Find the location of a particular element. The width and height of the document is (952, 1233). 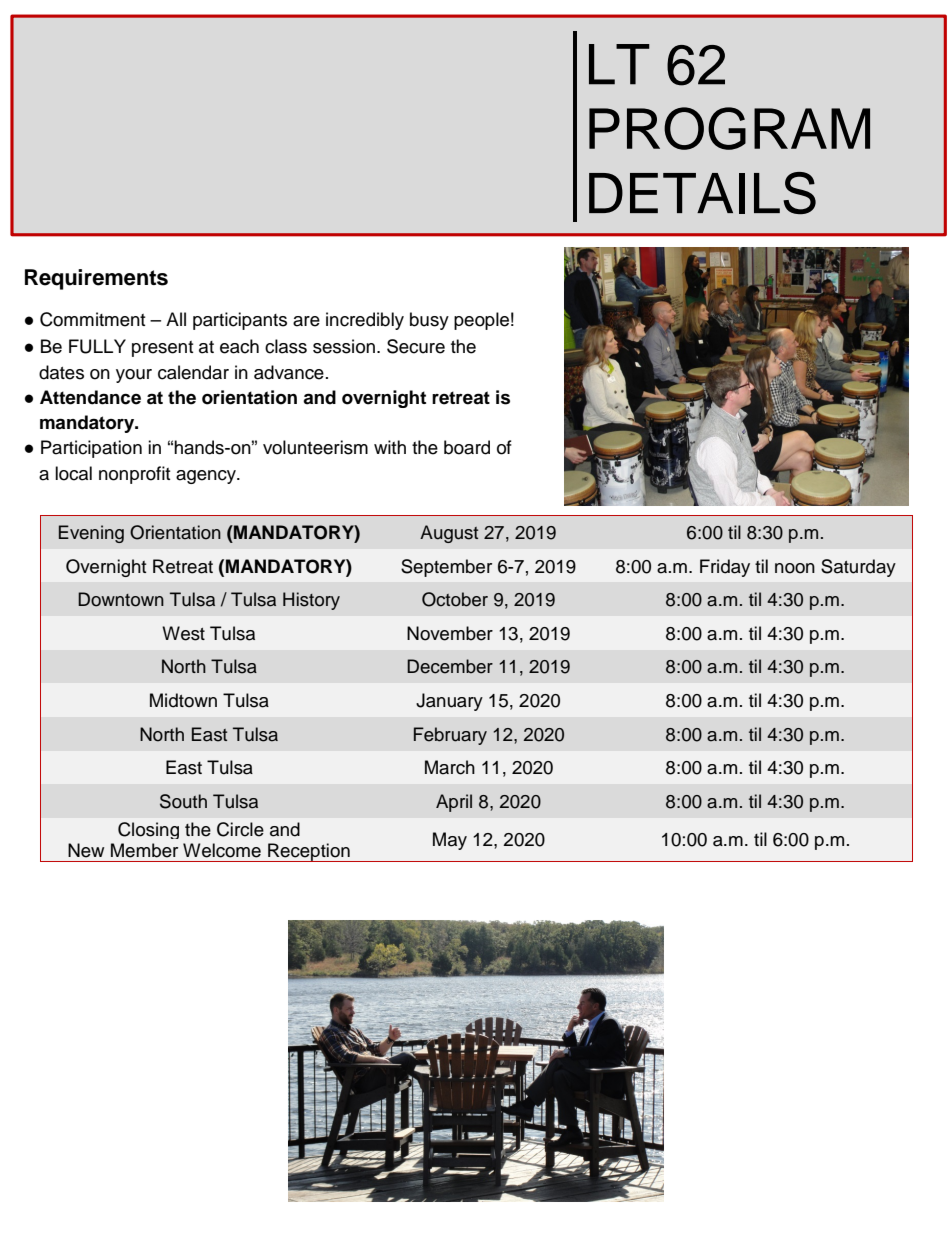

DETAILS is located at coordinates (702, 193).
